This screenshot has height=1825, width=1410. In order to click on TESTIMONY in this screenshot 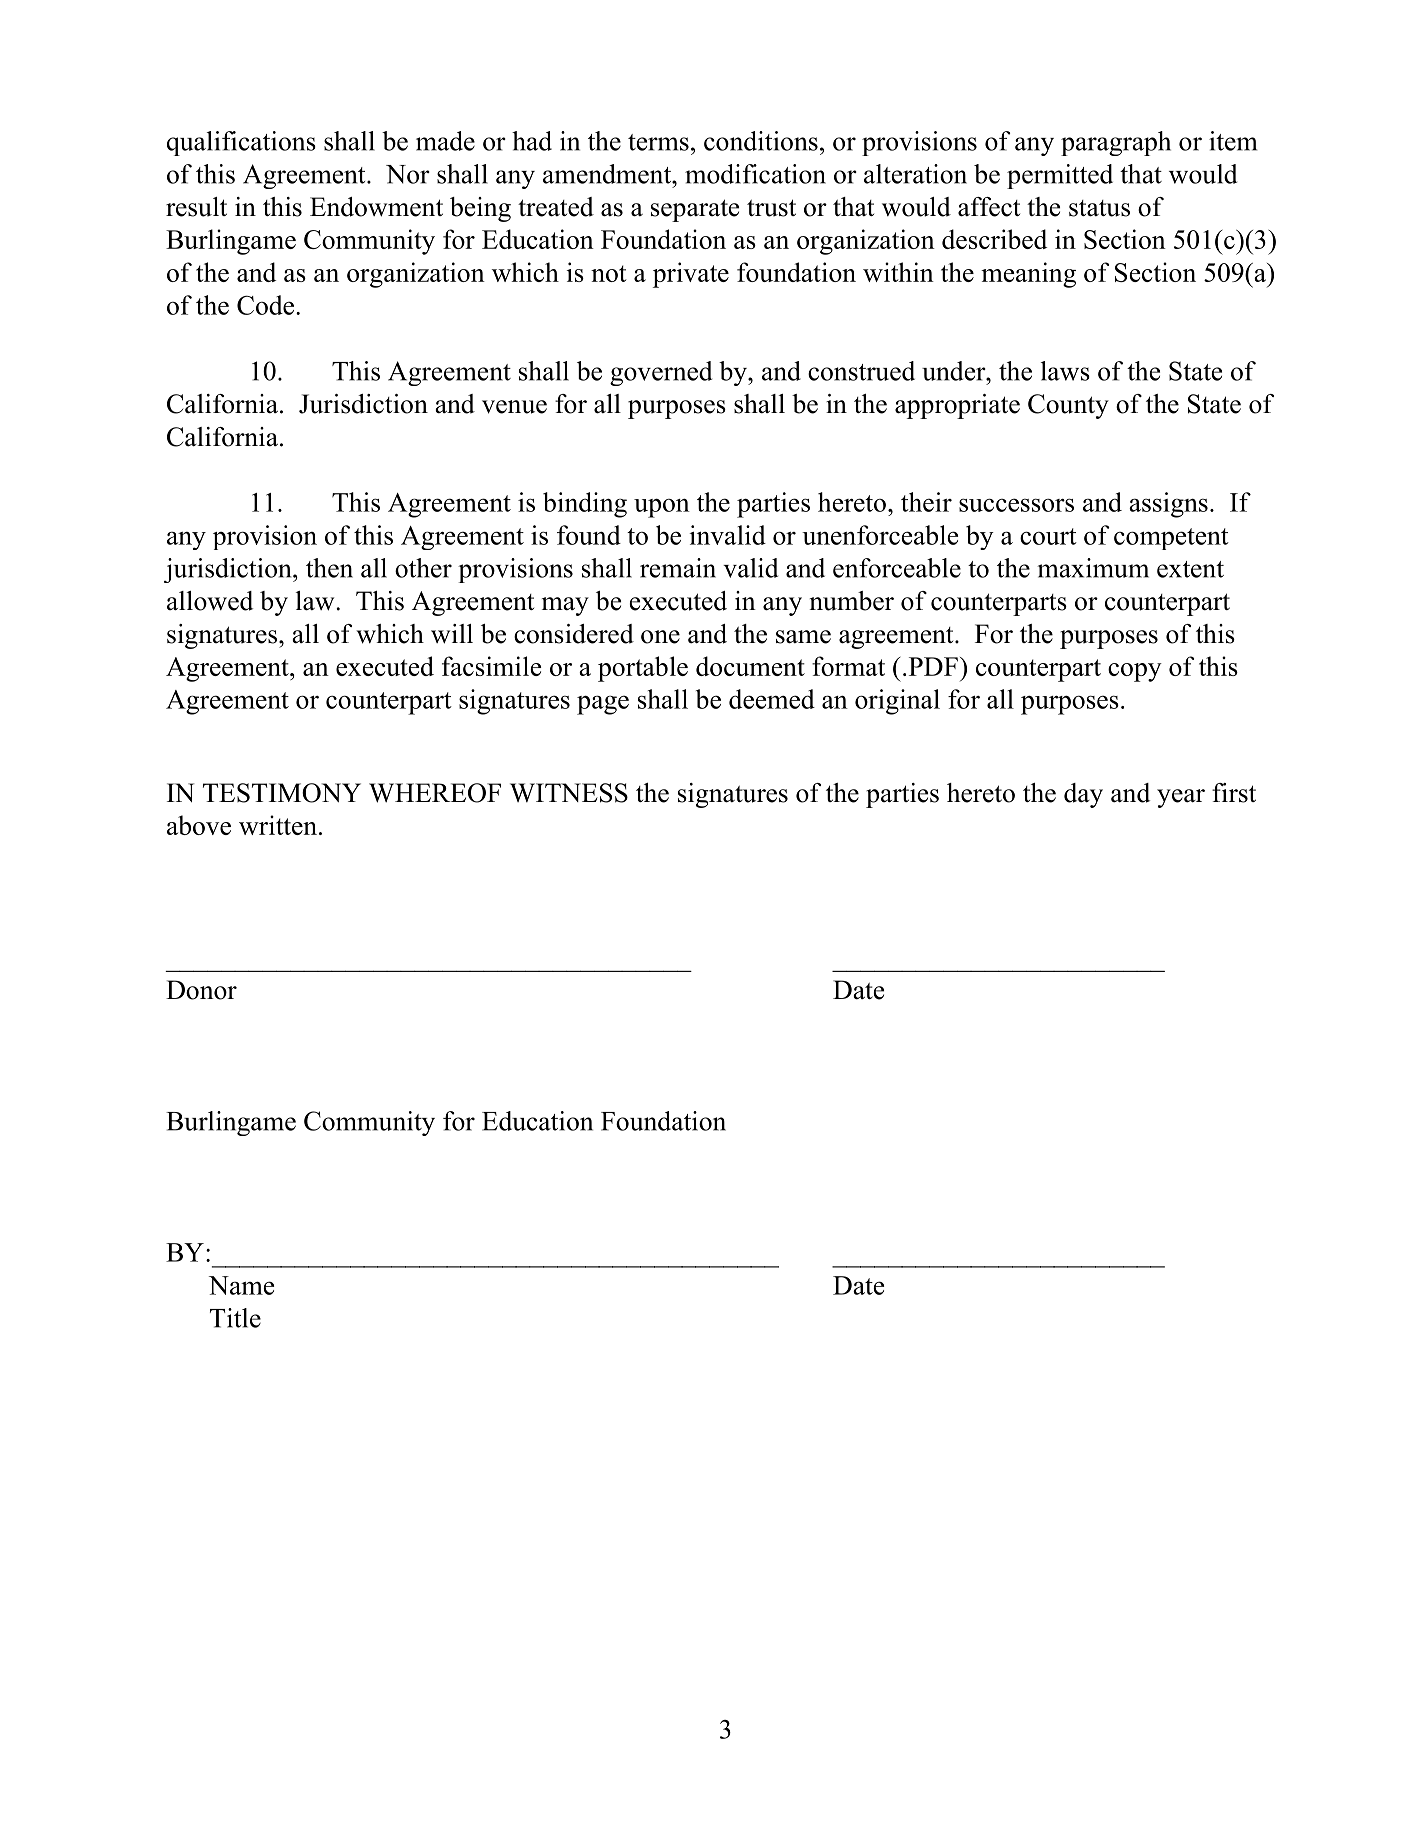, I will do `click(282, 793)`.
